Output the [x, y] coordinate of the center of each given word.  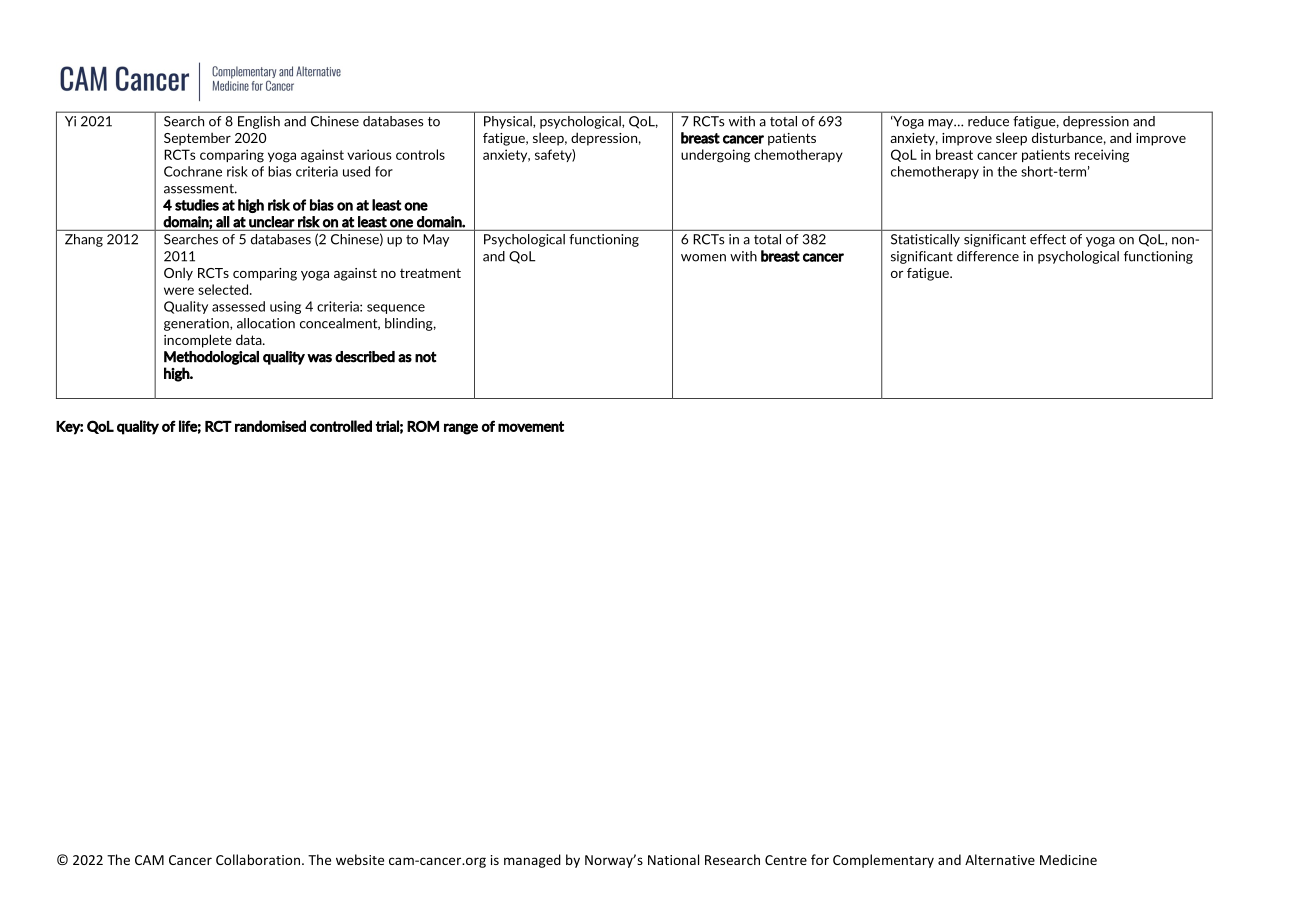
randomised [270, 426]
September [197, 139]
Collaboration [258, 859]
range [461, 429]
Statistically [925, 240]
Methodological [211, 358]
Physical [509, 122]
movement [531, 426]
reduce [988, 121]
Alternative [1000, 859]
